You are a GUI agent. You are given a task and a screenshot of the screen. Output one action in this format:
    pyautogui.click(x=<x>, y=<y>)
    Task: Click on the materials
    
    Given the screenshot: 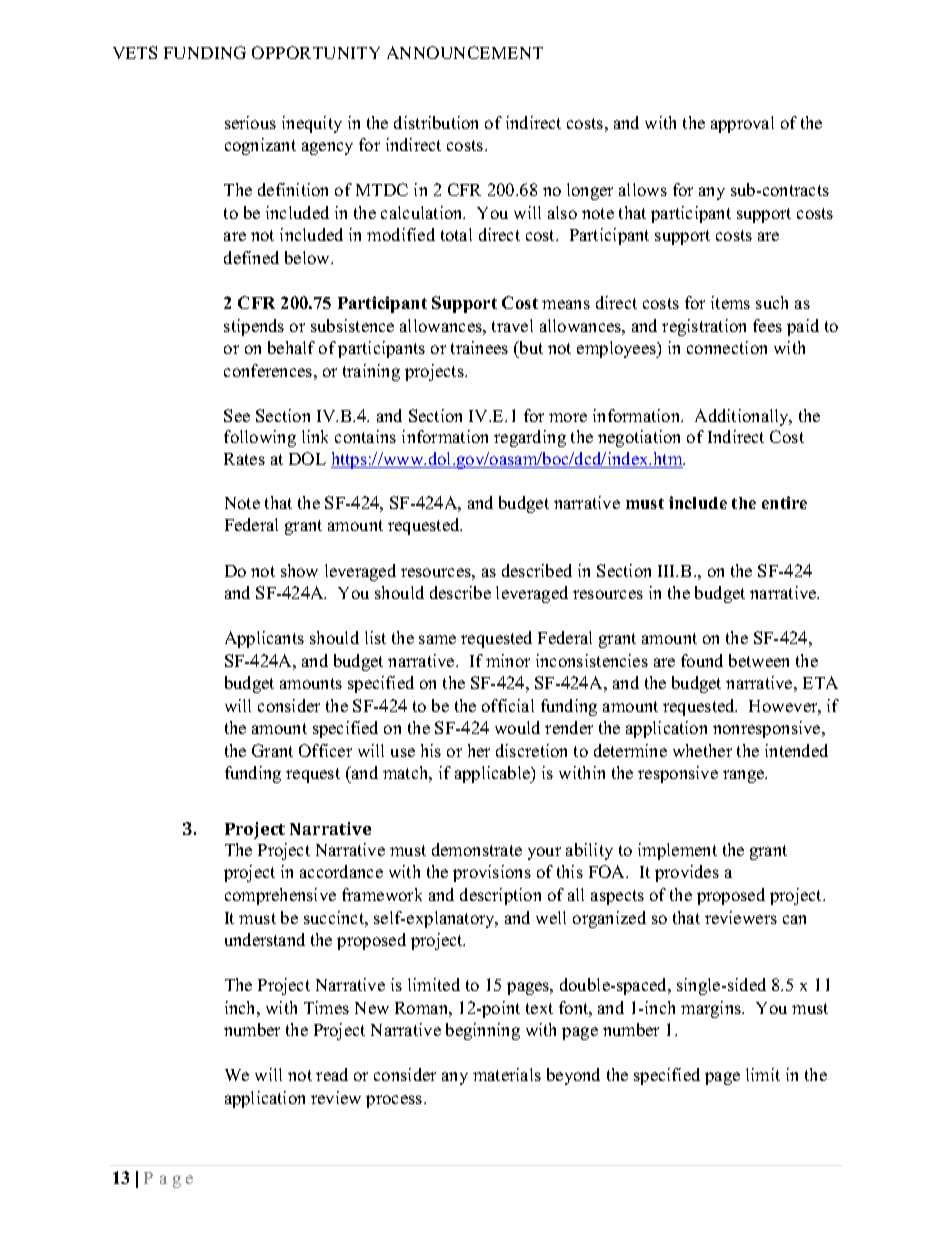 What is the action you would take?
    pyautogui.click(x=507, y=1074)
